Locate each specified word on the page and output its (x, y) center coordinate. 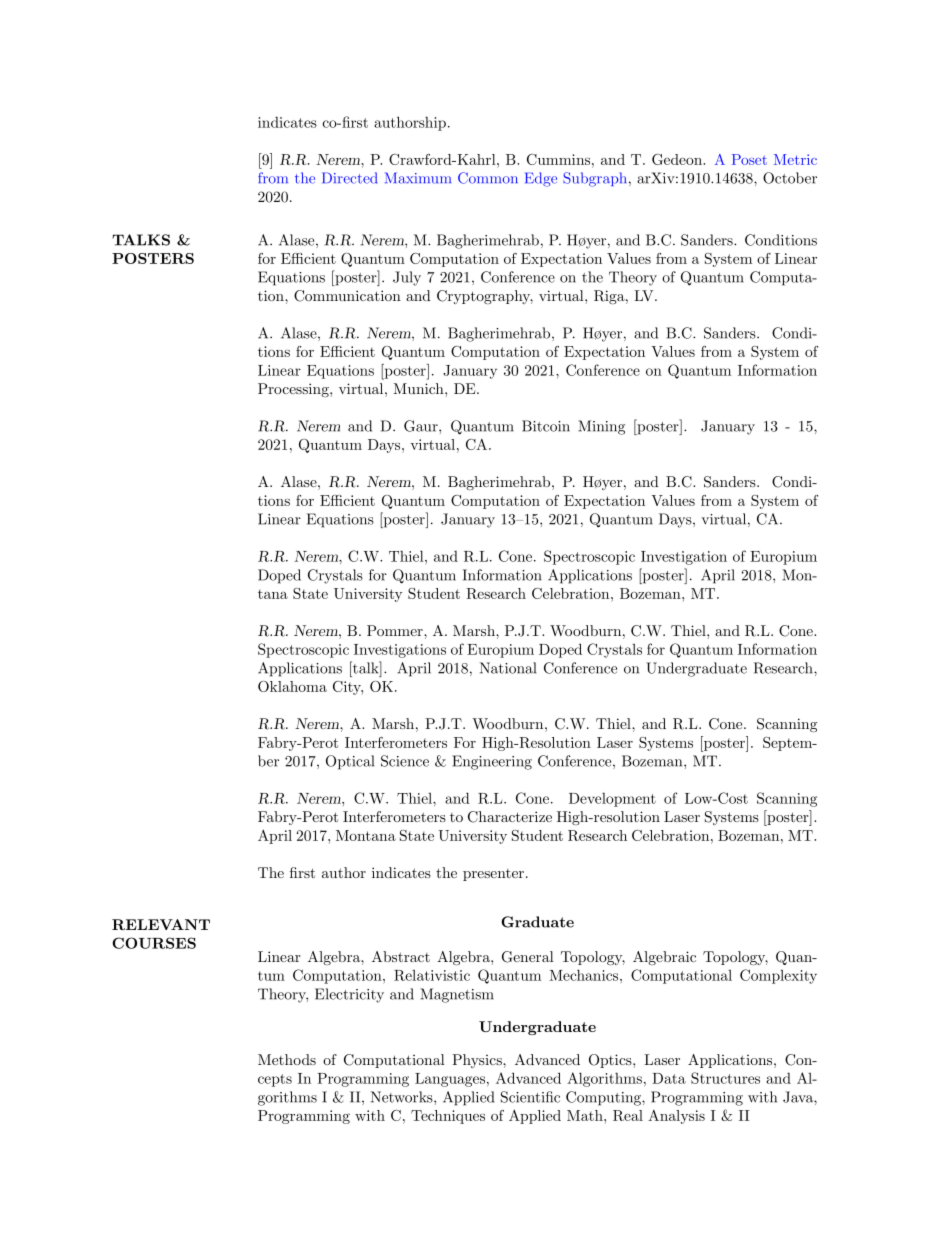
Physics (478, 1061)
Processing (294, 390)
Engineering (492, 762)
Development (612, 800)
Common (488, 178)
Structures (725, 1078)
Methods (287, 1059)
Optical (350, 762)
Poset (749, 159)
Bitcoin (546, 426)
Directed (349, 178)
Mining (601, 427)
